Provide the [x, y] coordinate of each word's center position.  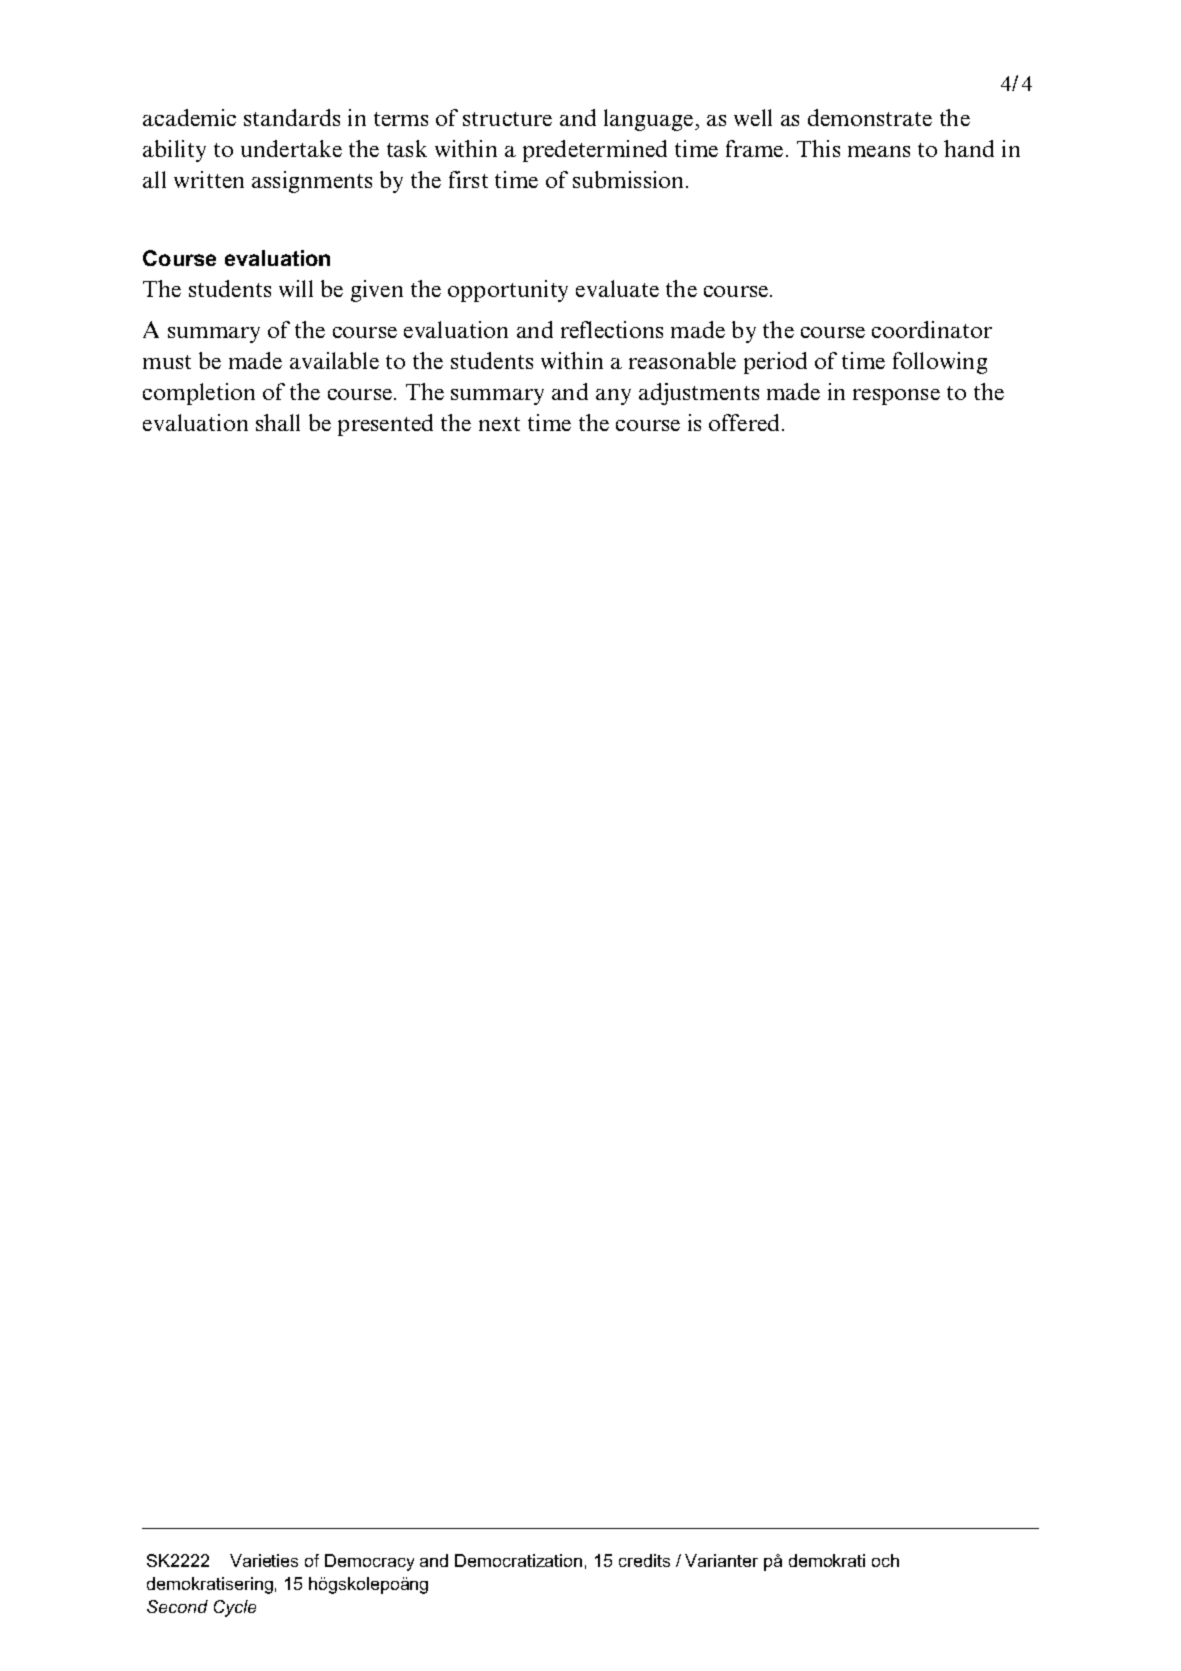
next [499, 424]
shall [278, 422]
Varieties [264, 1560]
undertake [291, 148]
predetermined [595, 151]
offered [746, 422]
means [879, 151]
